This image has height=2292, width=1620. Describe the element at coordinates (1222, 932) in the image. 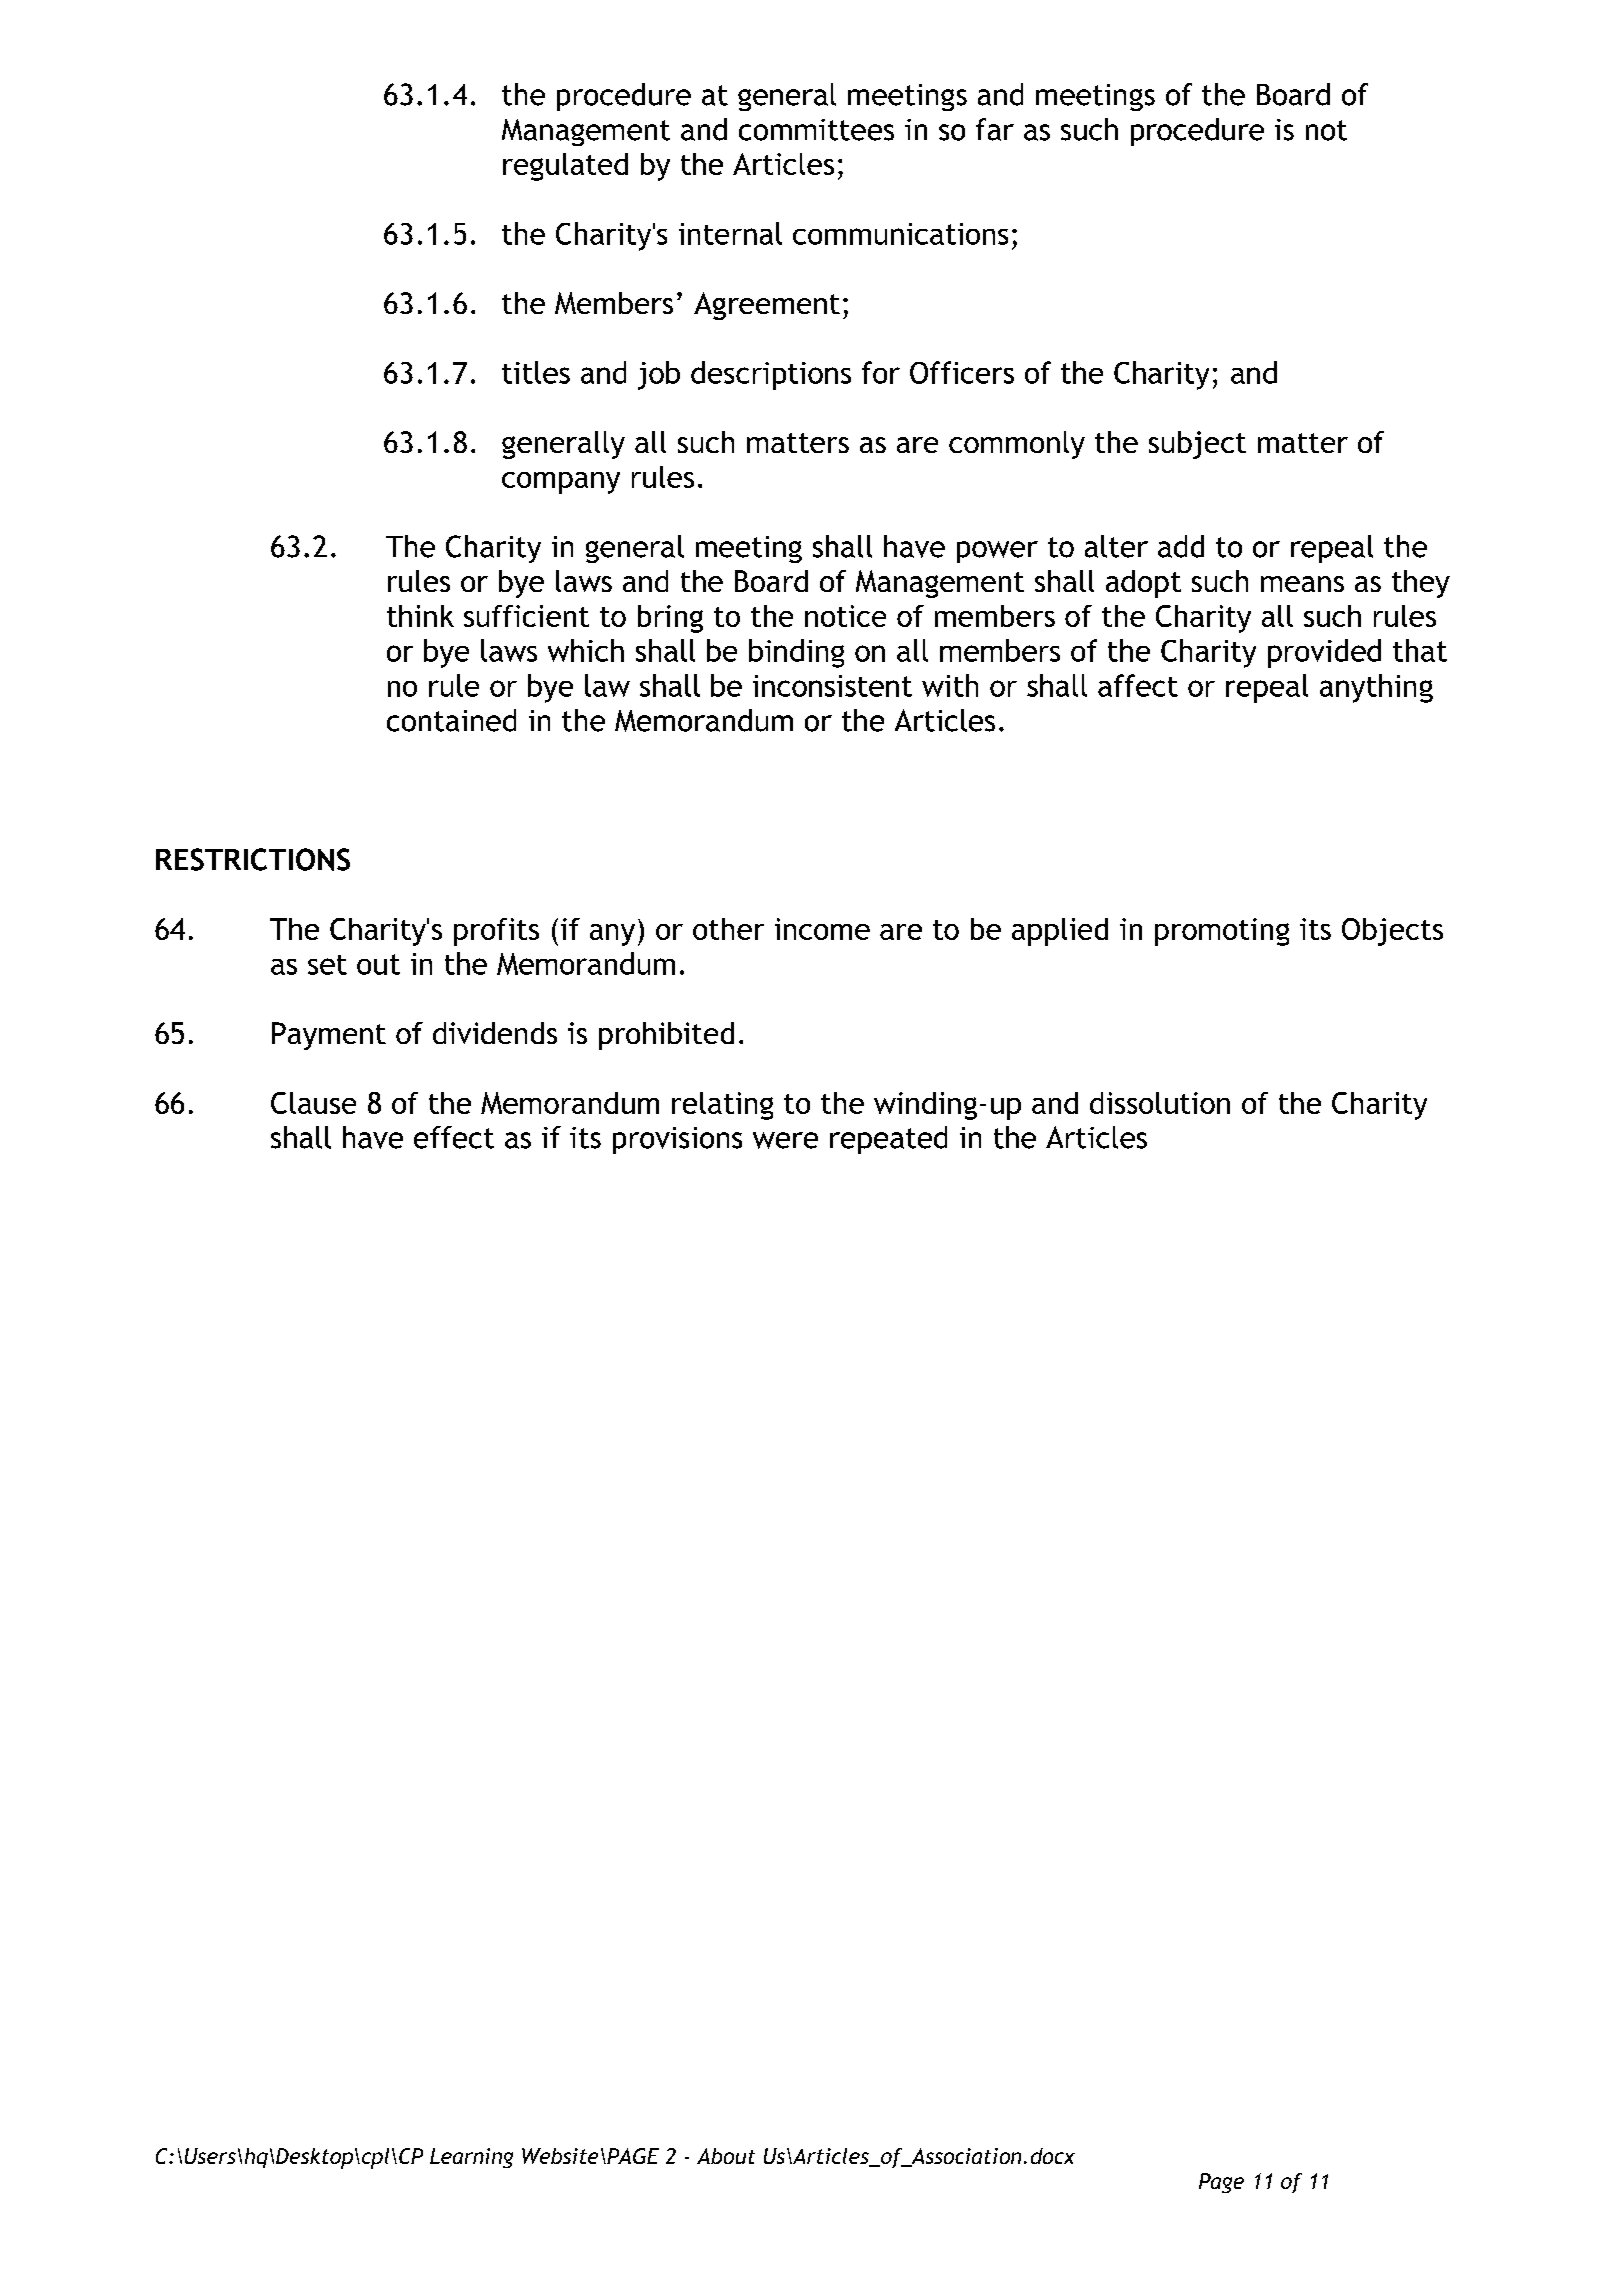

I see `promoting` at that location.
